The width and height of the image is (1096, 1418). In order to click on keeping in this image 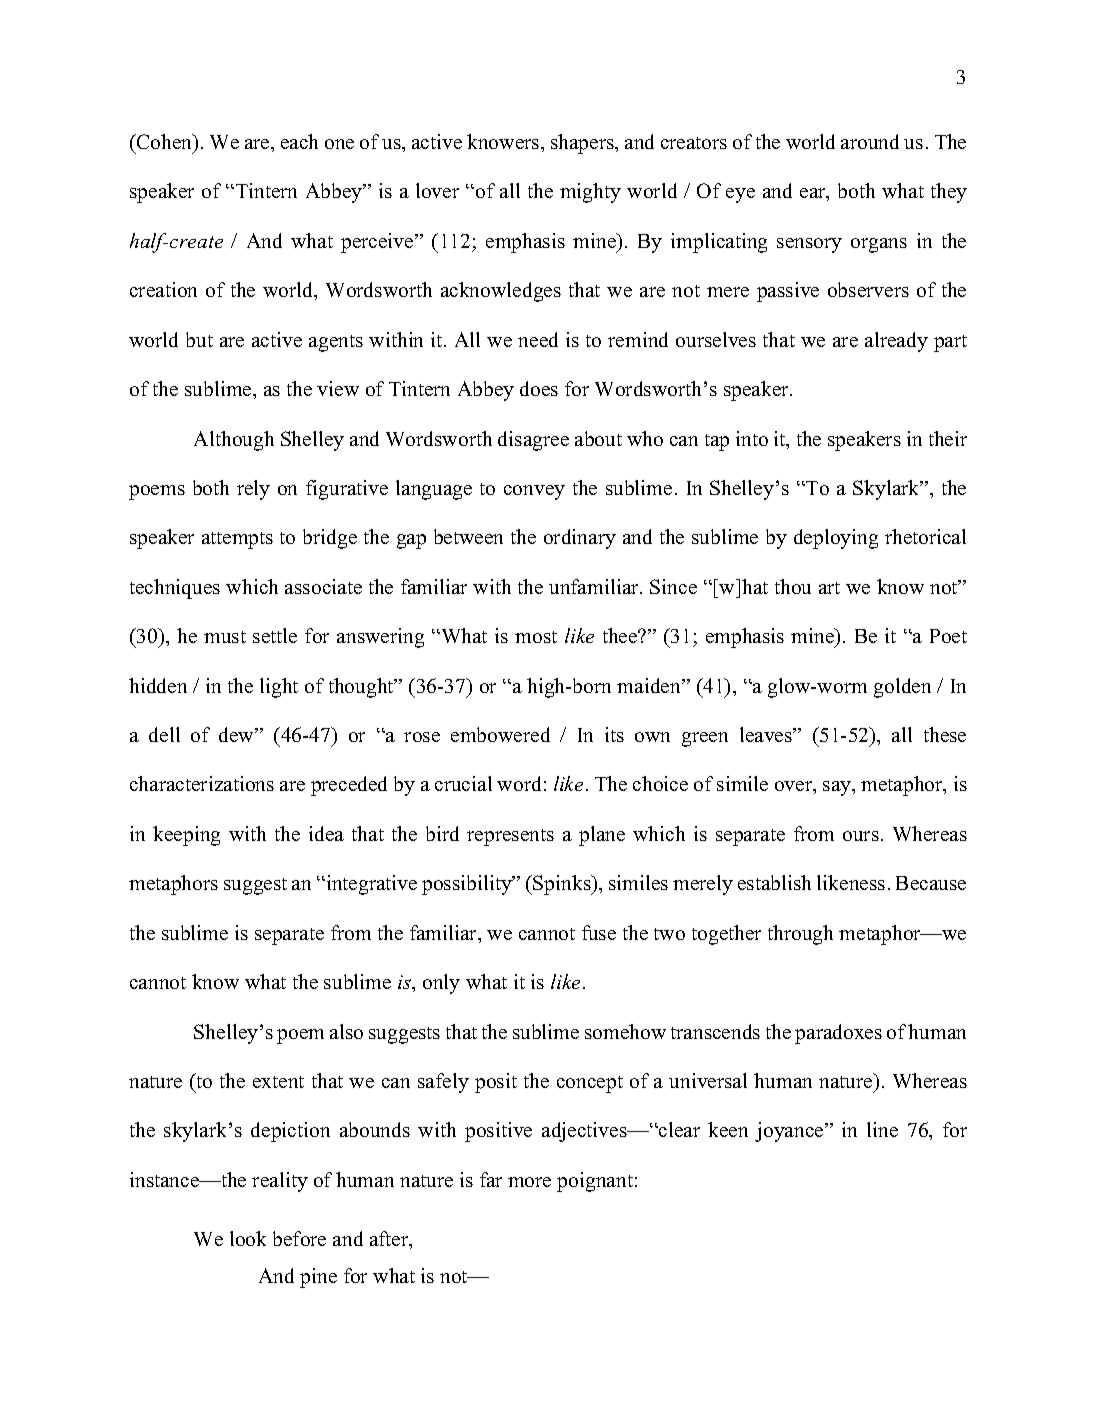, I will do `click(186, 836)`.
